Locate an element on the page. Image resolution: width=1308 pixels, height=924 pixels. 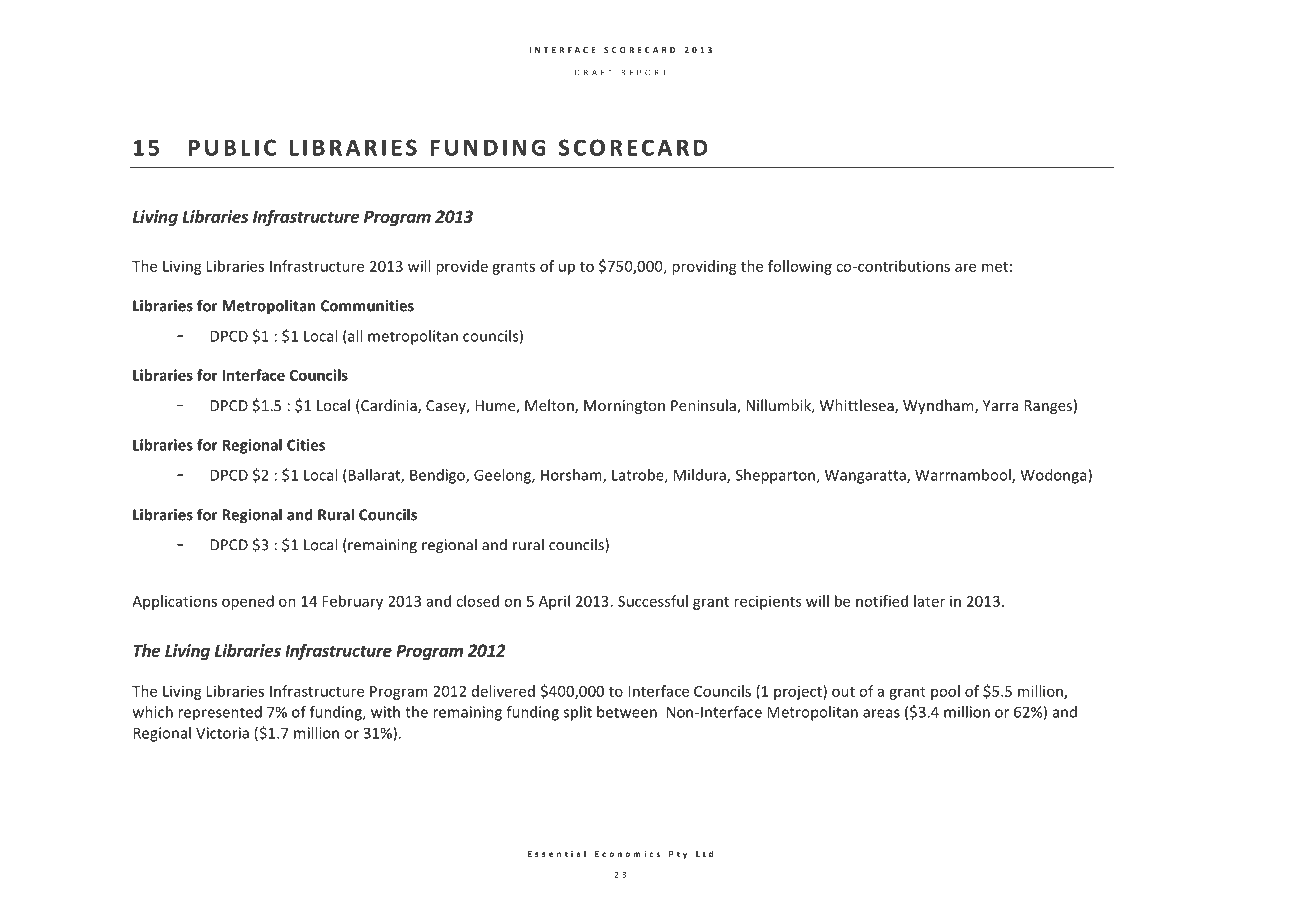
Peninsula is located at coordinates (704, 406).
